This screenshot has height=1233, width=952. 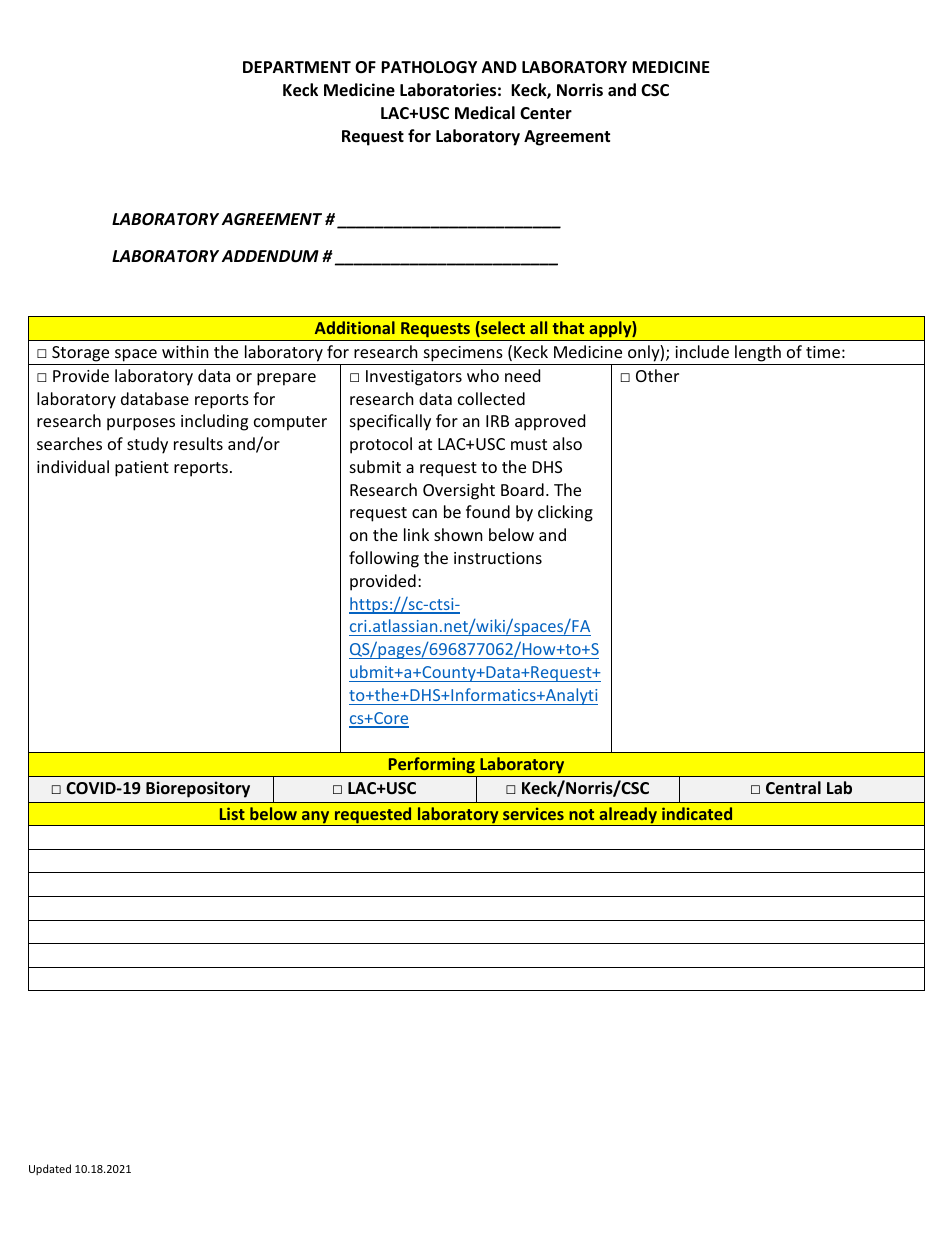 I want to click on any, so click(x=316, y=818).
